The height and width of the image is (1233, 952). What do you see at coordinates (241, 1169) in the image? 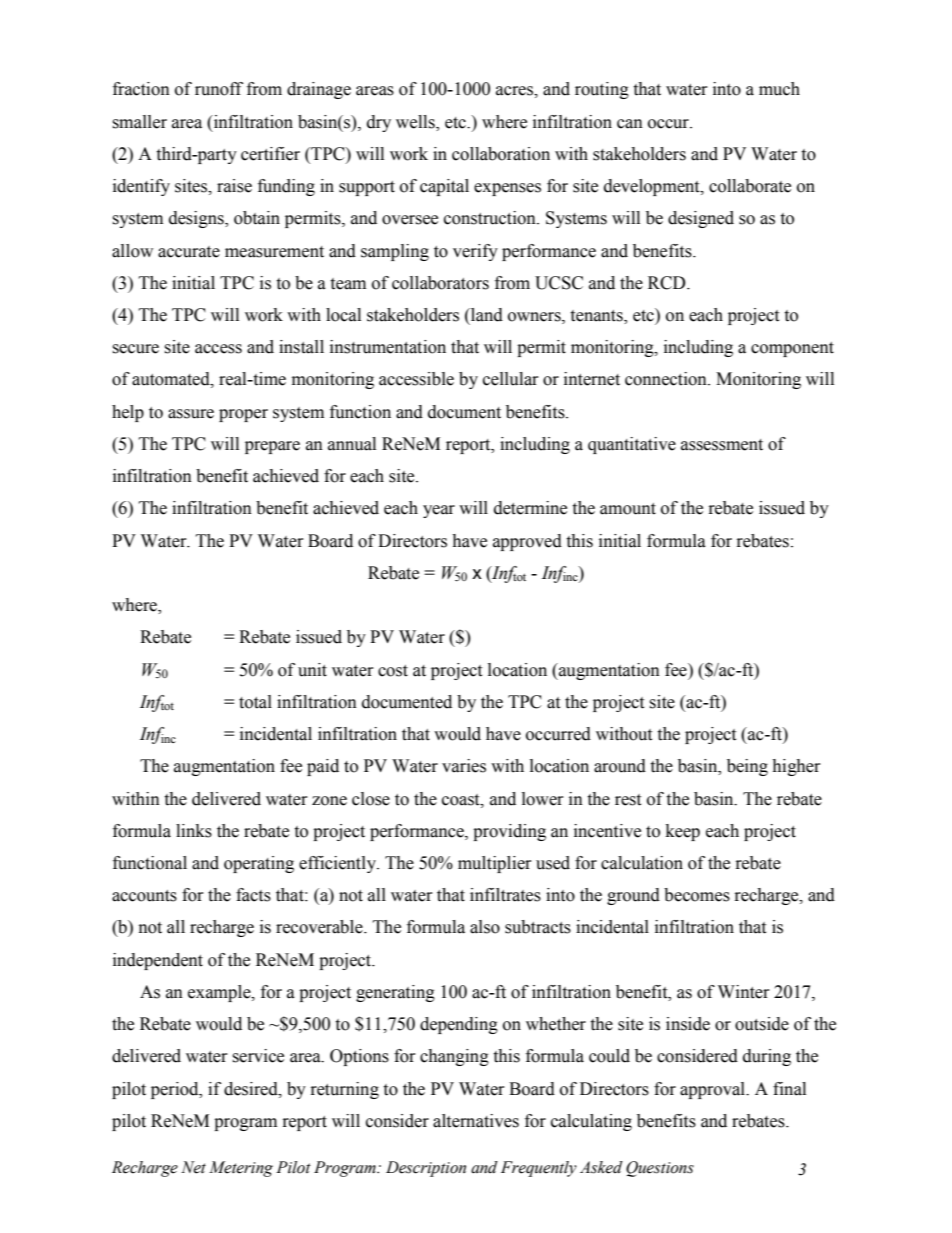
I see `Metering` at bounding box center [241, 1169].
